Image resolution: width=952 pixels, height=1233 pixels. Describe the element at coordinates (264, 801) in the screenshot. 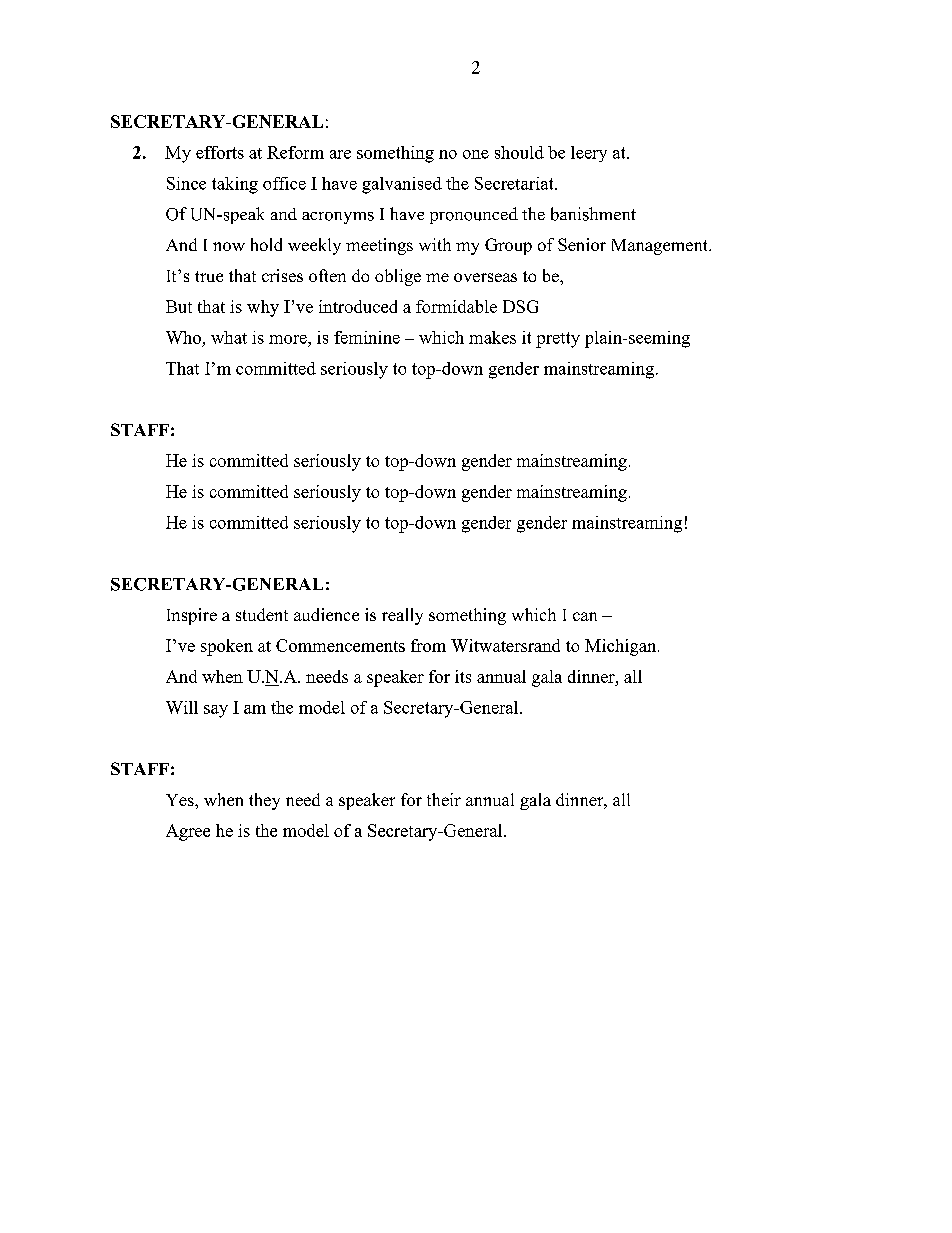

I see `they` at that location.
